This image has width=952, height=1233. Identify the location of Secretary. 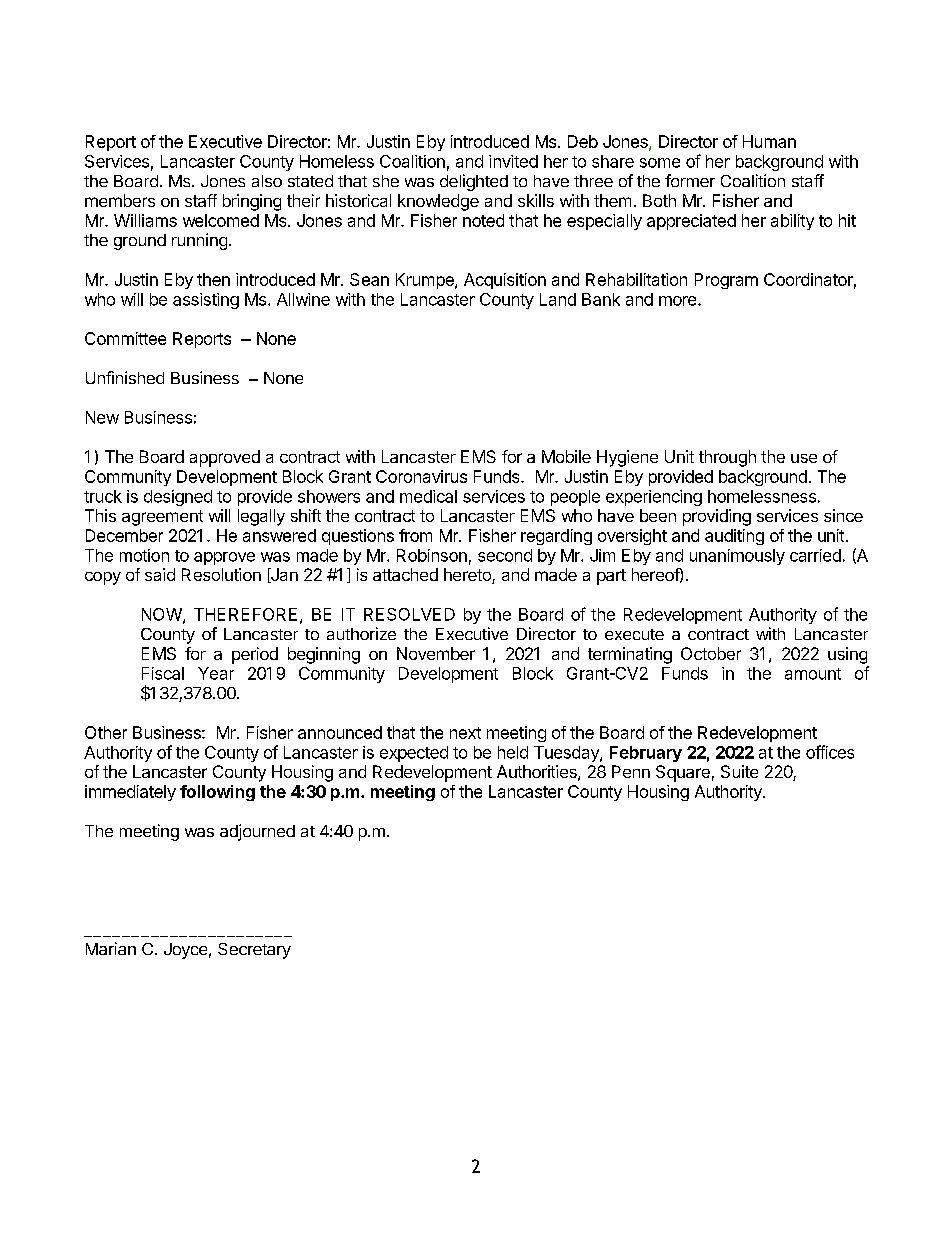
(254, 951).
